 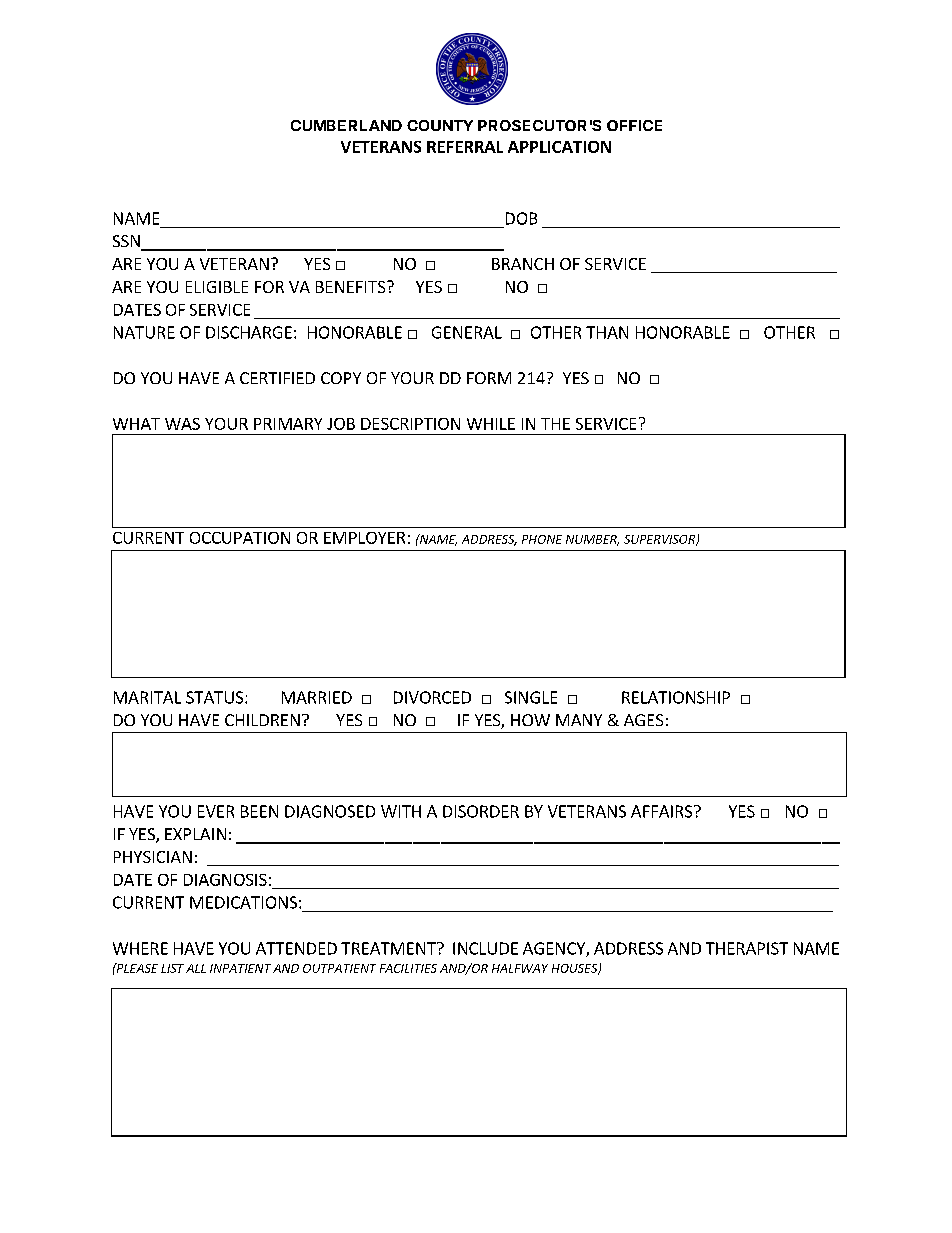 What do you see at coordinates (465, 147) in the screenshot?
I see `REFERRAL` at bounding box center [465, 147].
